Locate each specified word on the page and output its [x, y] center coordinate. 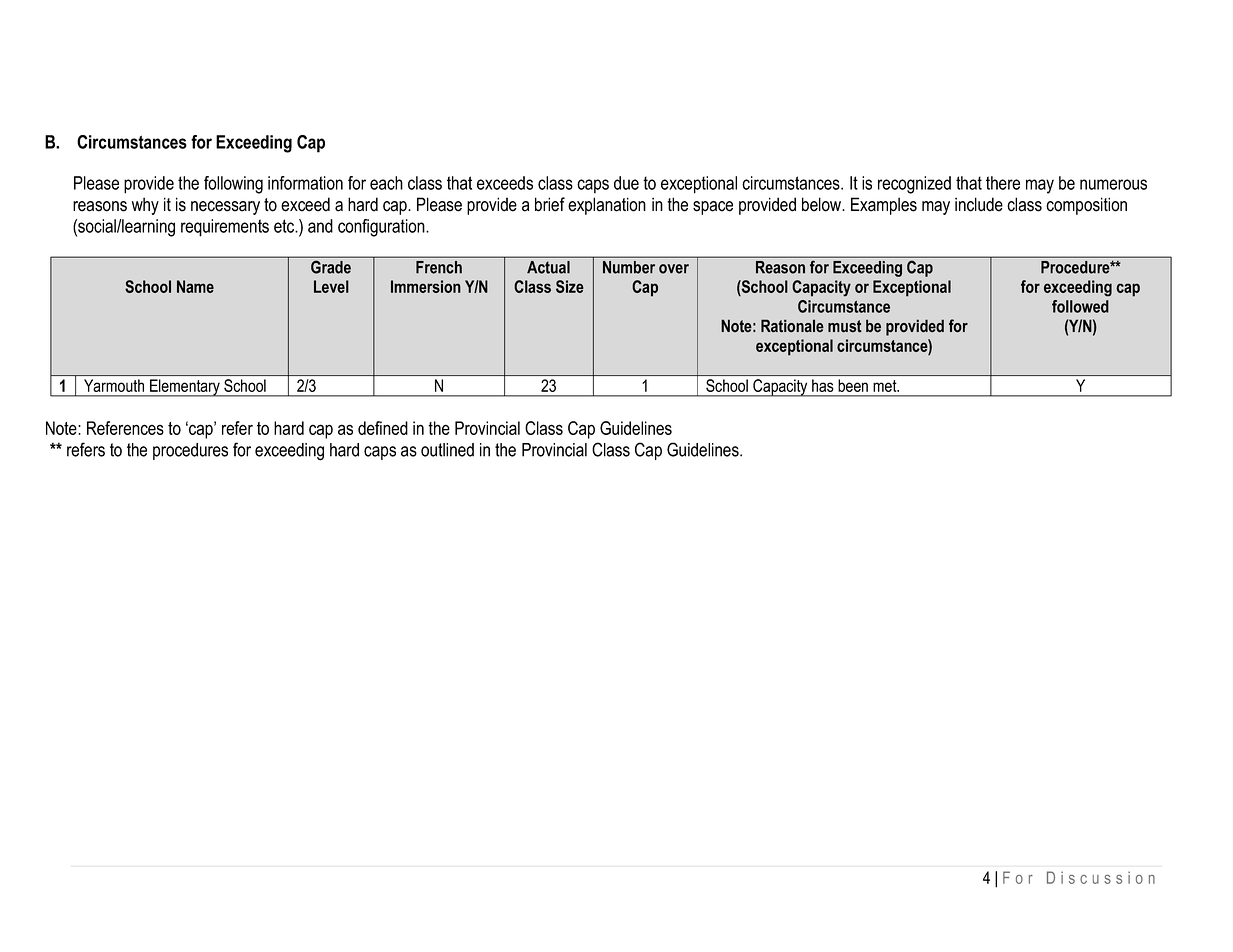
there [1003, 183]
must [845, 326]
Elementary [185, 388]
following [233, 185]
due [626, 183]
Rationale [792, 326]
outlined [447, 450]
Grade [331, 267]
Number [629, 267]
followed [1080, 306]
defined [383, 428]
